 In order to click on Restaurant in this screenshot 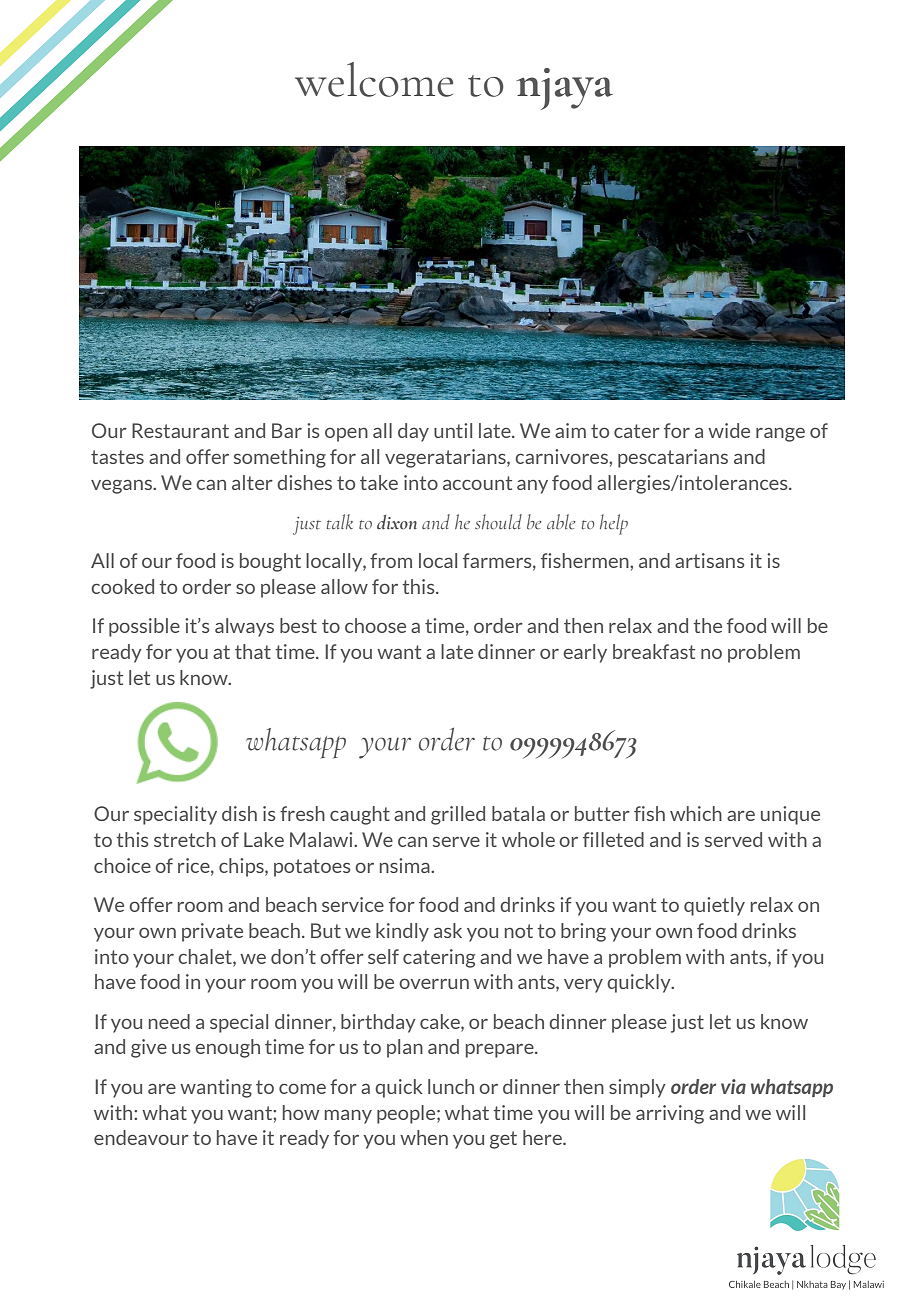, I will do `click(180, 430)`.
